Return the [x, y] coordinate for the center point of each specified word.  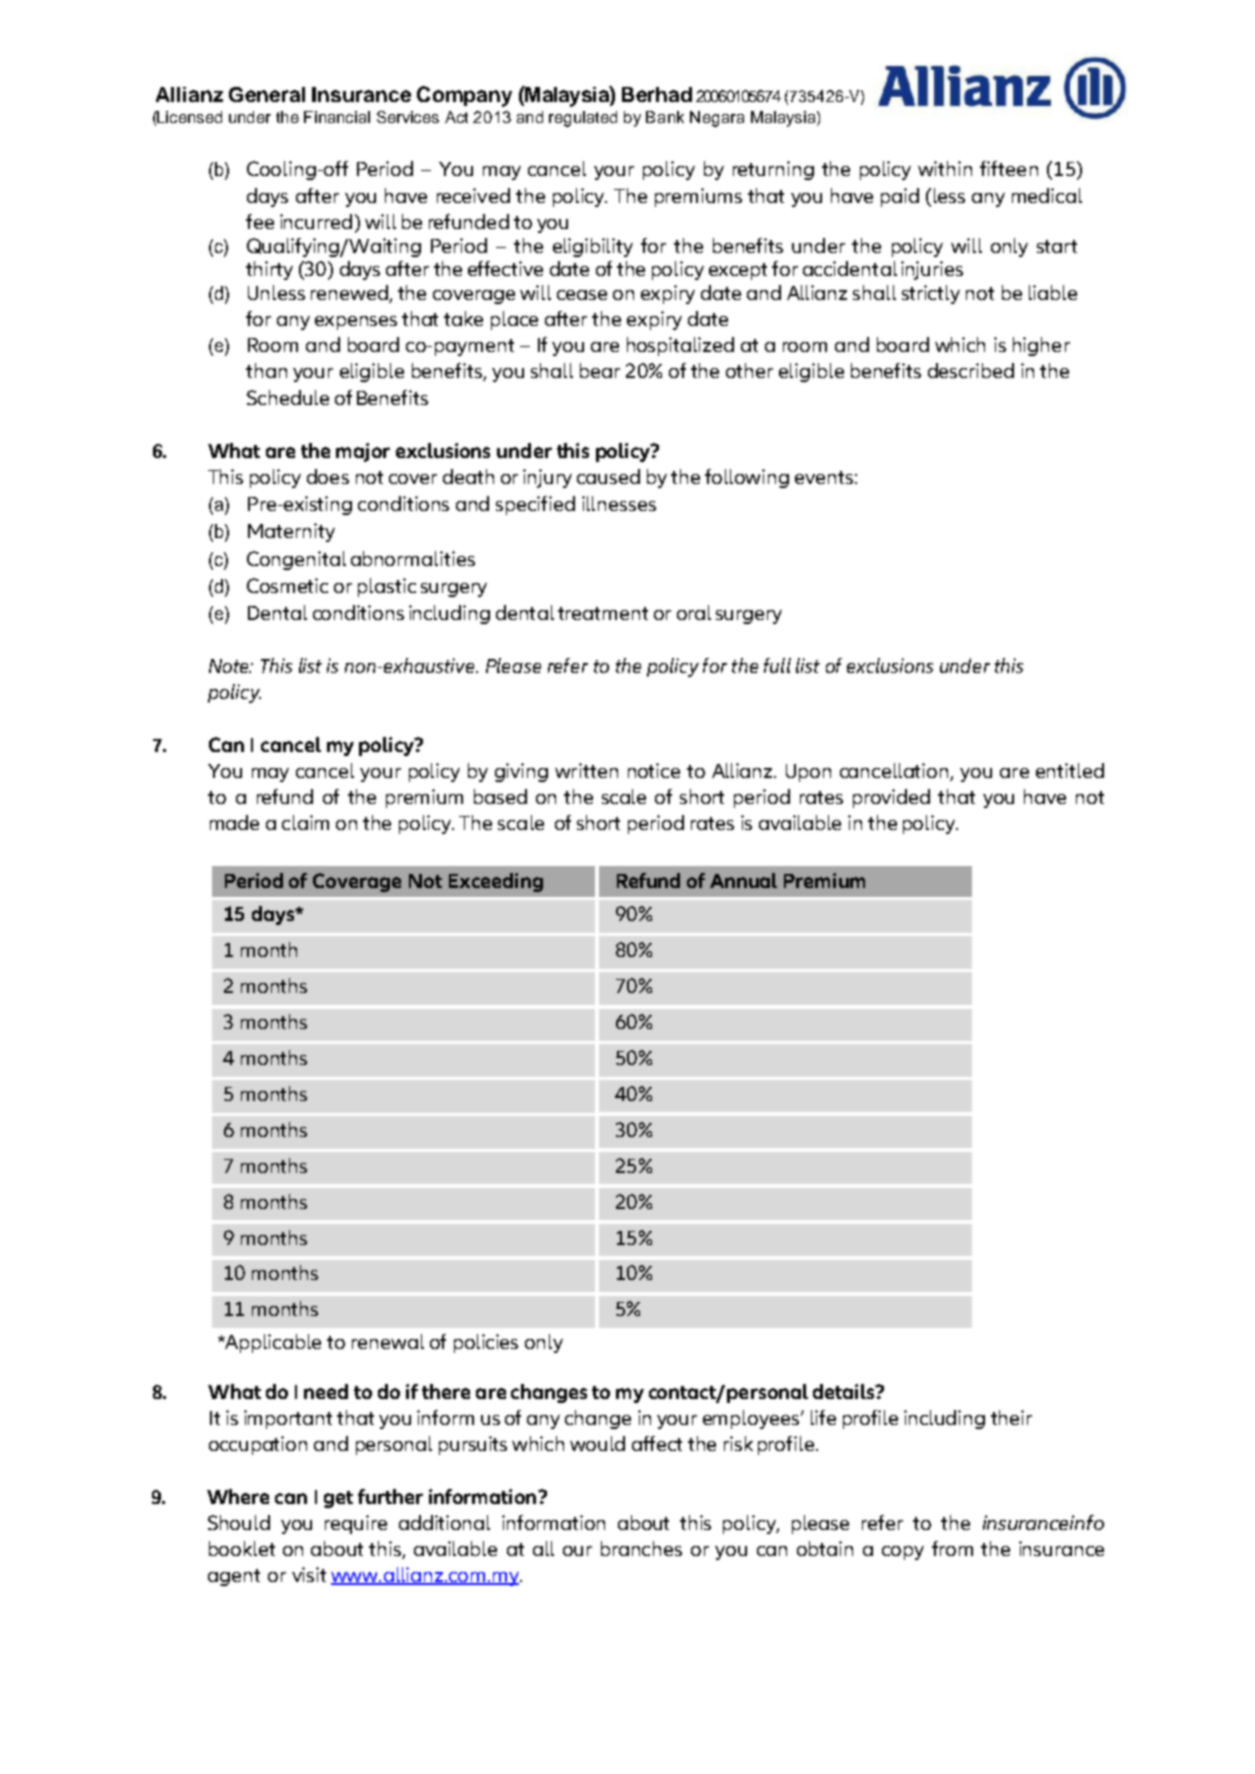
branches [641, 1548]
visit [309, 1574]
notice [654, 770]
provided [891, 798]
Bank [665, 117]
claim [305, 822]
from [952, 1548]
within [945, 168]
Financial [337, 117]
